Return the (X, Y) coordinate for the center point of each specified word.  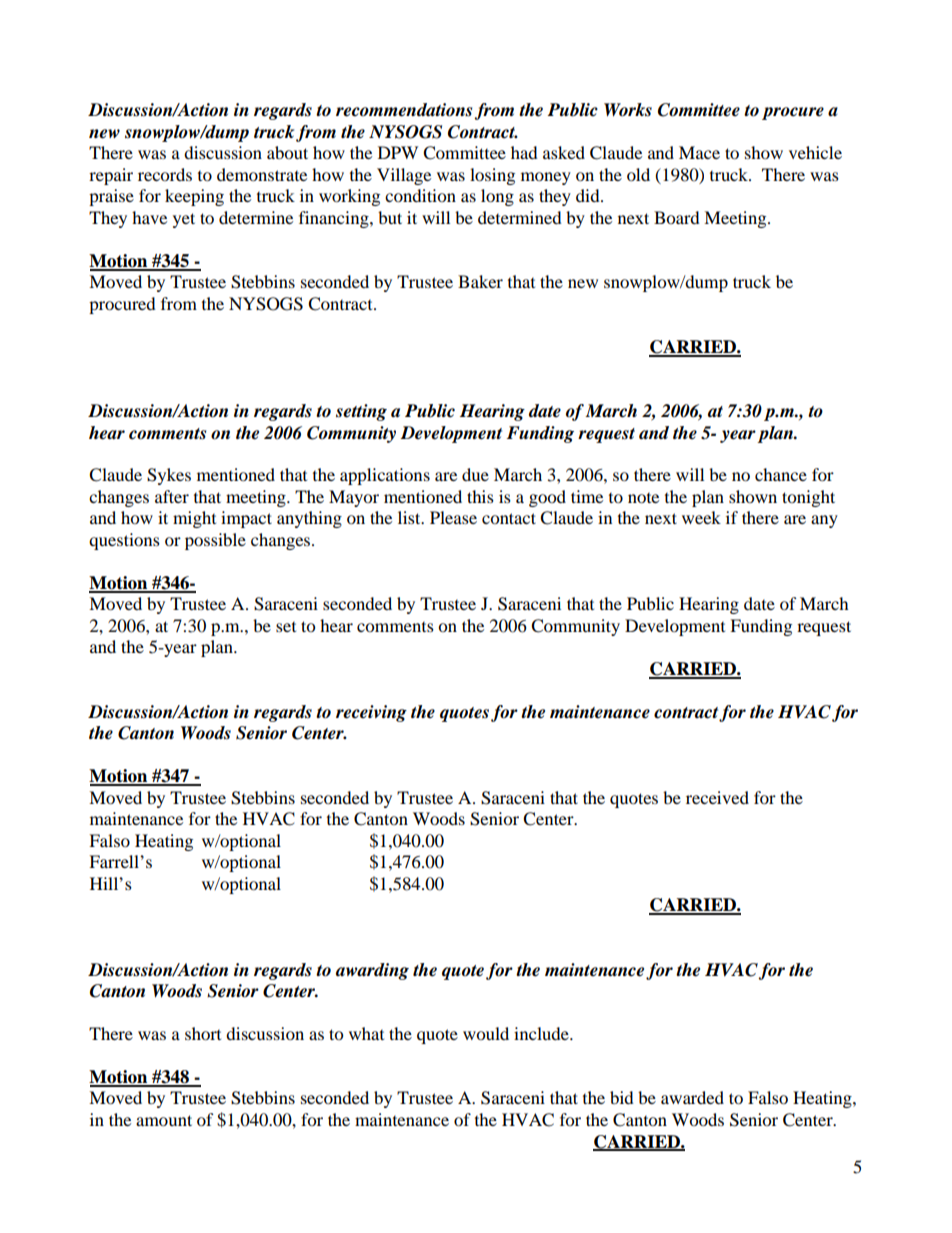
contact (509, 518)
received (717, 797)
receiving (371, 713)
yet (184, 220)
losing (492, 176)
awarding (372, 971)
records (165, 174)
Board (677, 217)
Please (453, 517)
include (542, 1033)
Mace (699, 152)
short (203, 1033)
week (701, 517)
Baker (480, 281)
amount (164, 1120)
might (194, 519)
